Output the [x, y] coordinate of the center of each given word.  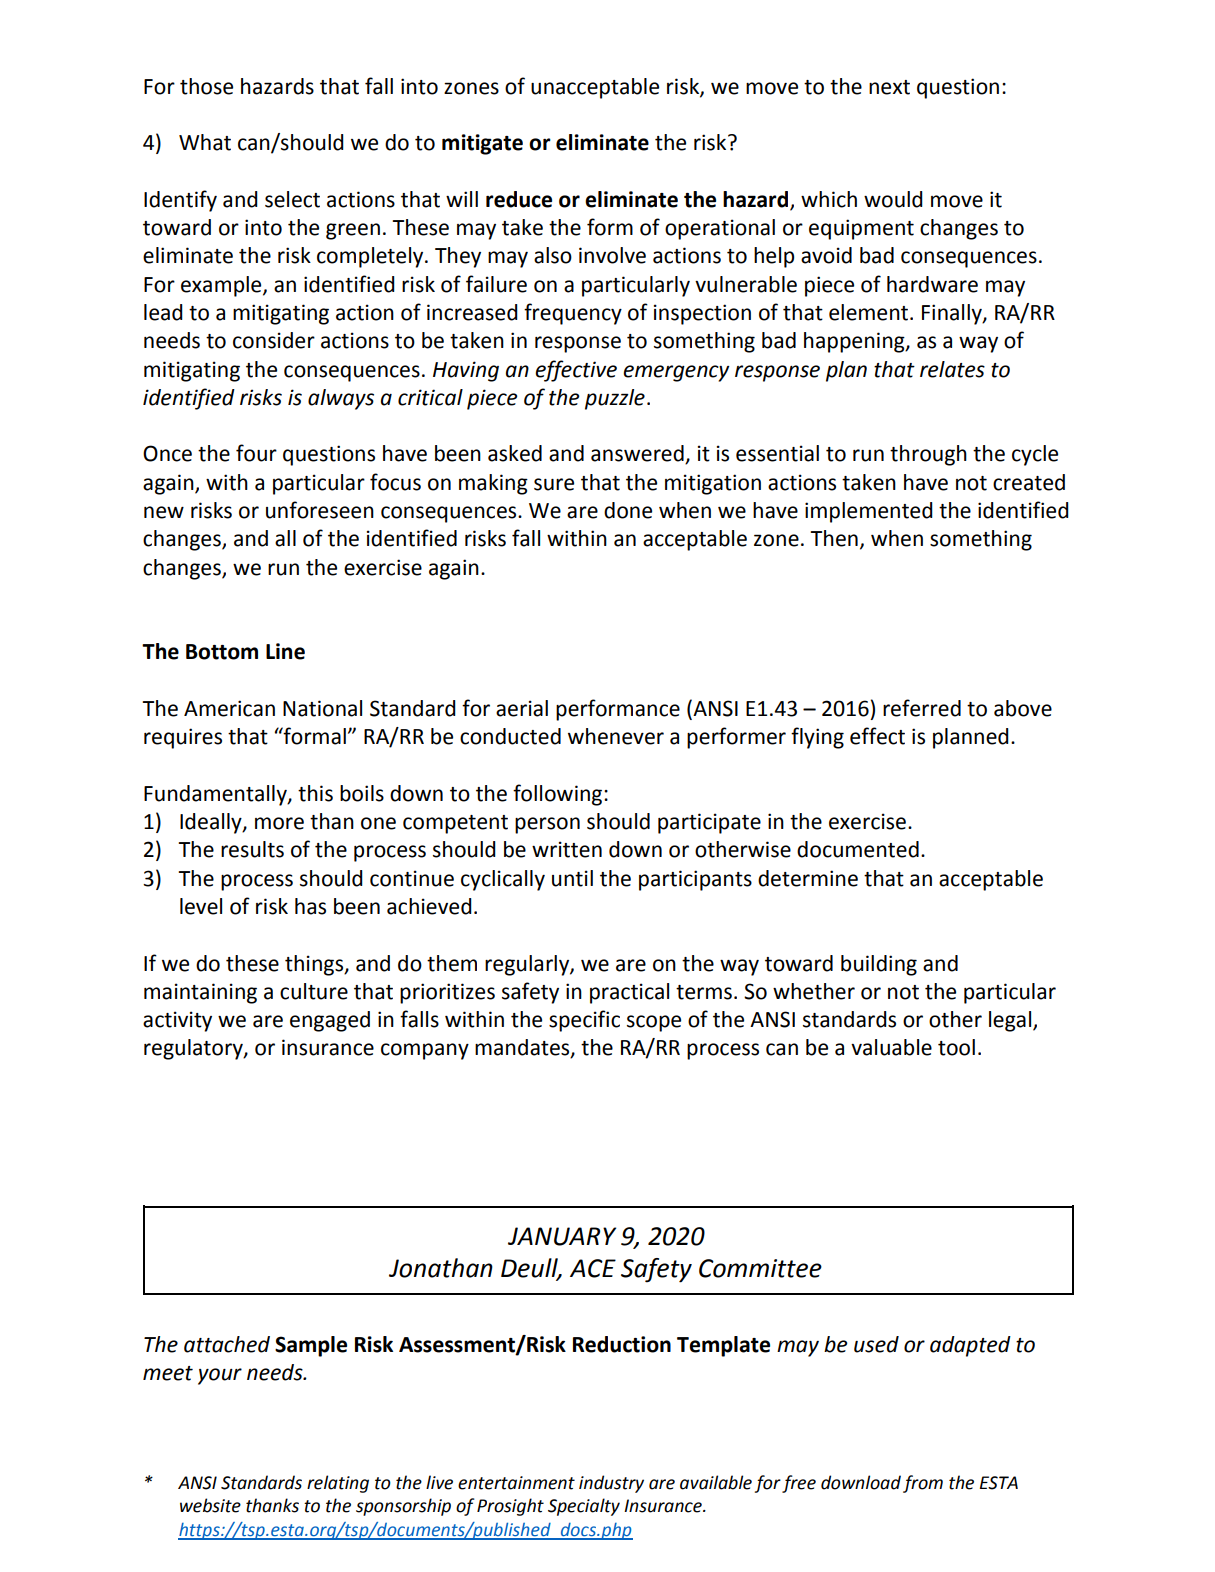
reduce [519, 199]
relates [952, 369]
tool [956, 1047]
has [310, 906]
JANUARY [562, 1236]
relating [338, 1484]
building [879, 965]
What [205, 142]
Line [285, 651]
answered [638, 454]
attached [227, 1344]
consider [274, 340]
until [572, 878]
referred [922, 708]
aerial [522, 708]
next [889, 87]
